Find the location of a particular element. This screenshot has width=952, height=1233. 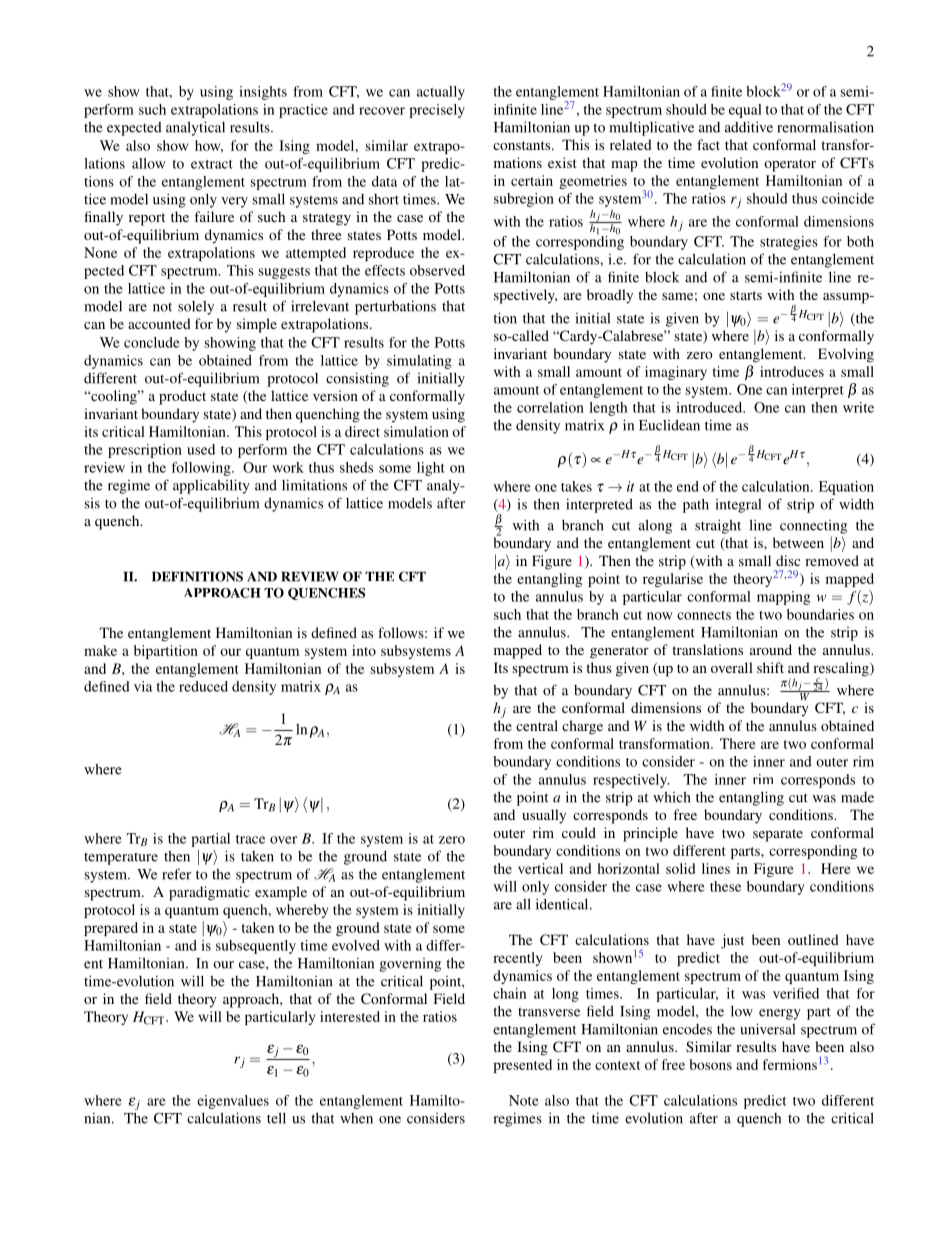

reduced is located at coordinates (203, 686).
